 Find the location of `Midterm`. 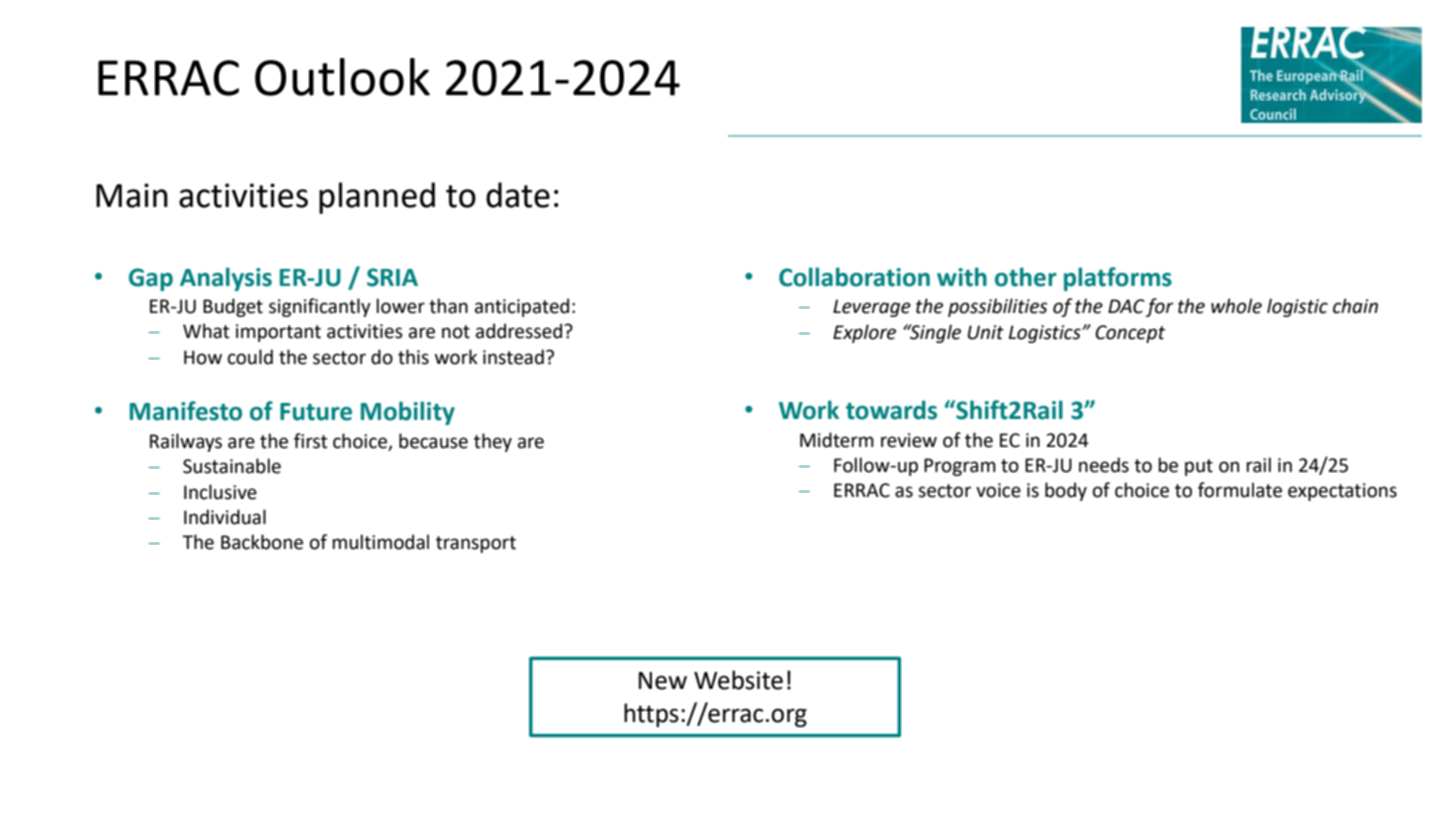

Midterm is located at coordinates (837, 440).
